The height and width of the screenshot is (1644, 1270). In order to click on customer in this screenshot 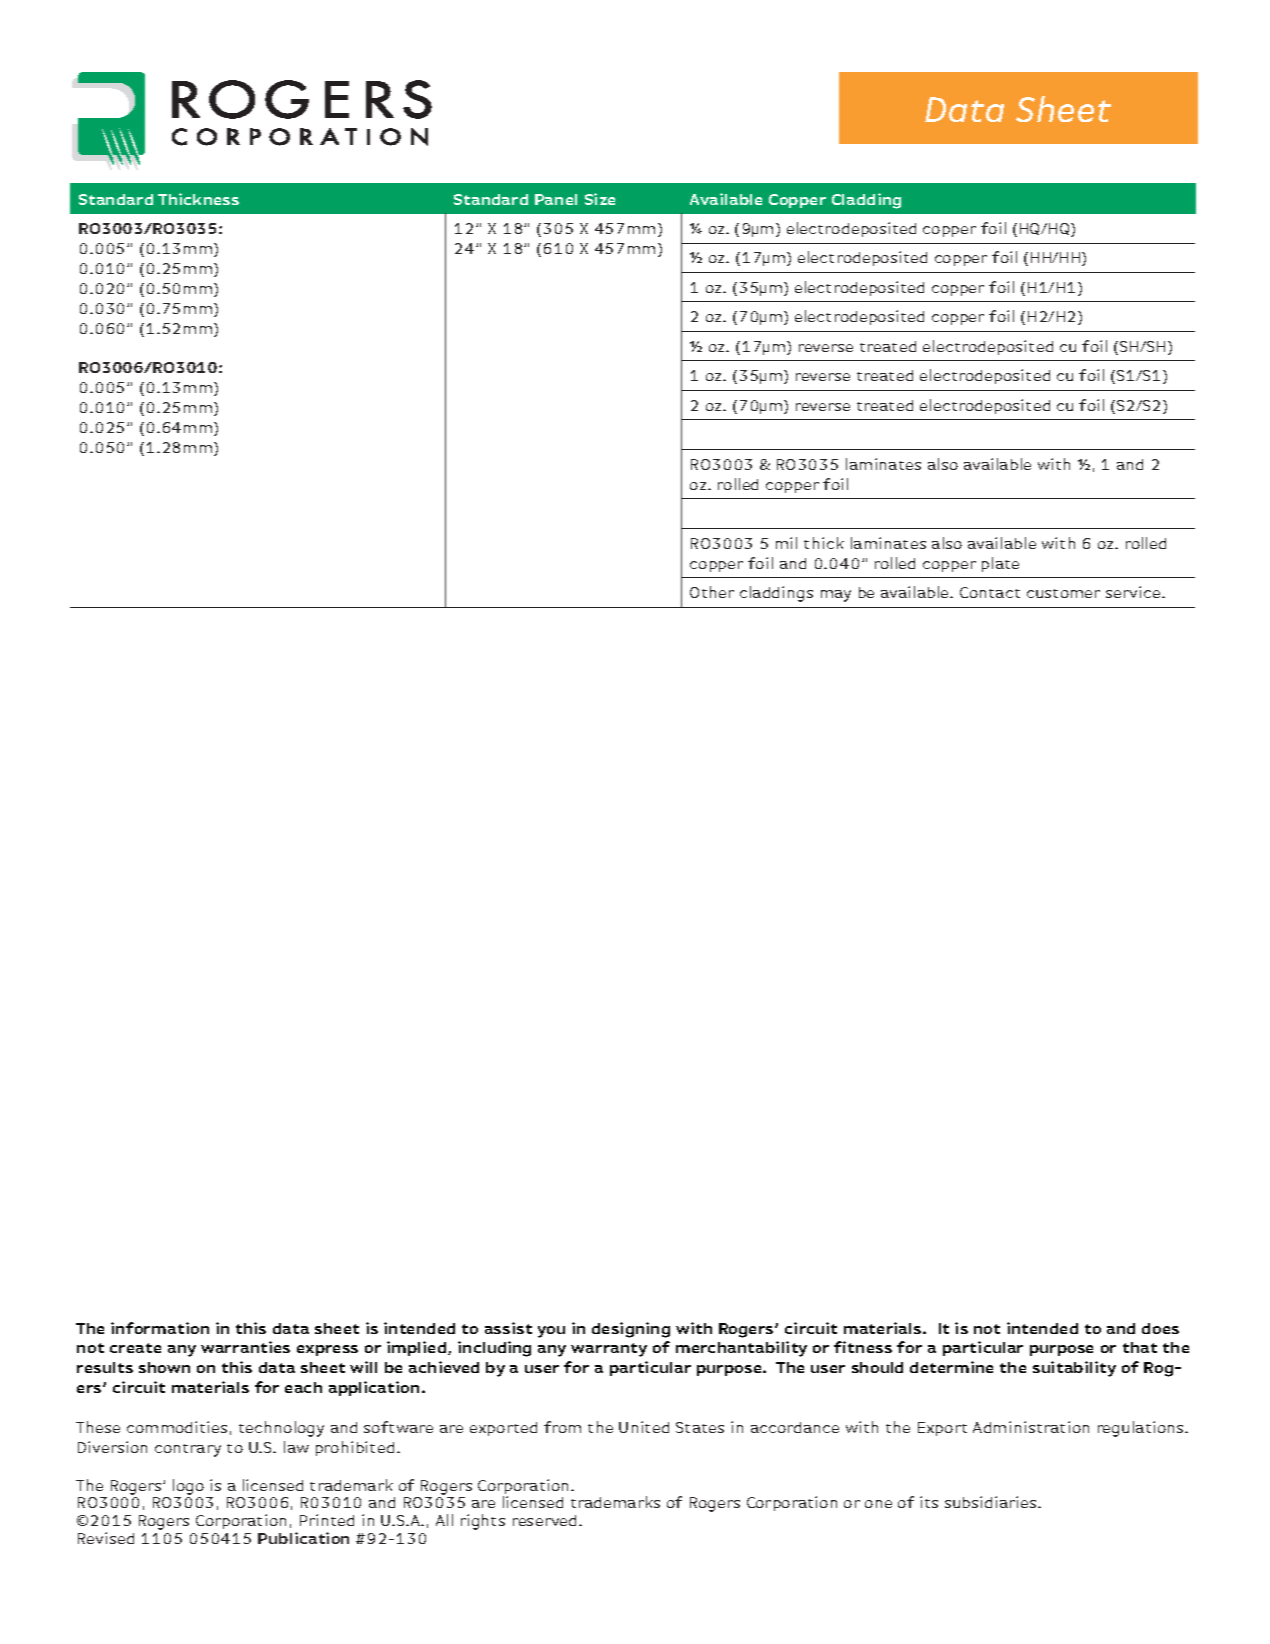, I will do `click(1063, 593)`.
